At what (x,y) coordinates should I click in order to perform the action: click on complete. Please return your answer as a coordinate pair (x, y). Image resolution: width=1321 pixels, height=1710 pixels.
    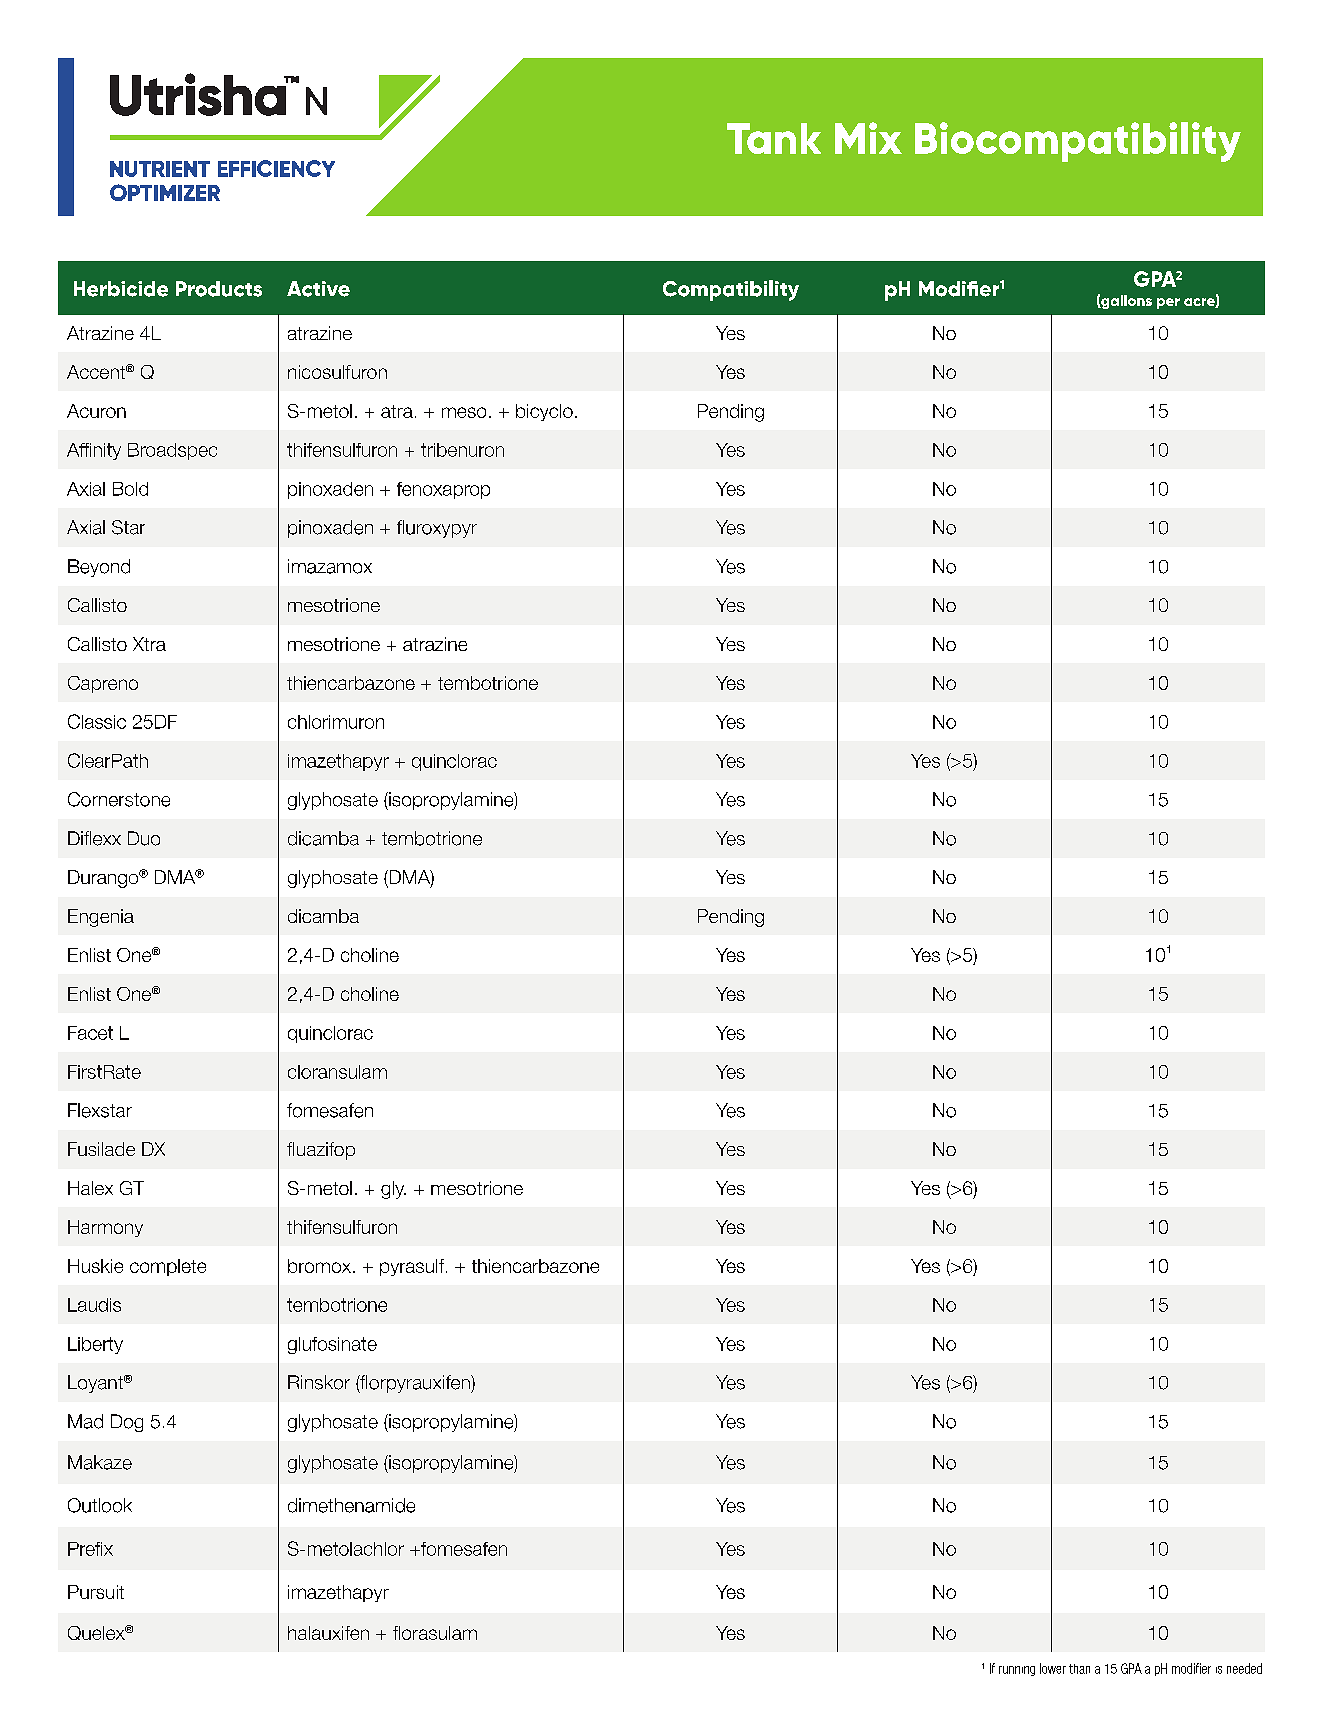
    Looking at the image, I should click on (168, 1267).
